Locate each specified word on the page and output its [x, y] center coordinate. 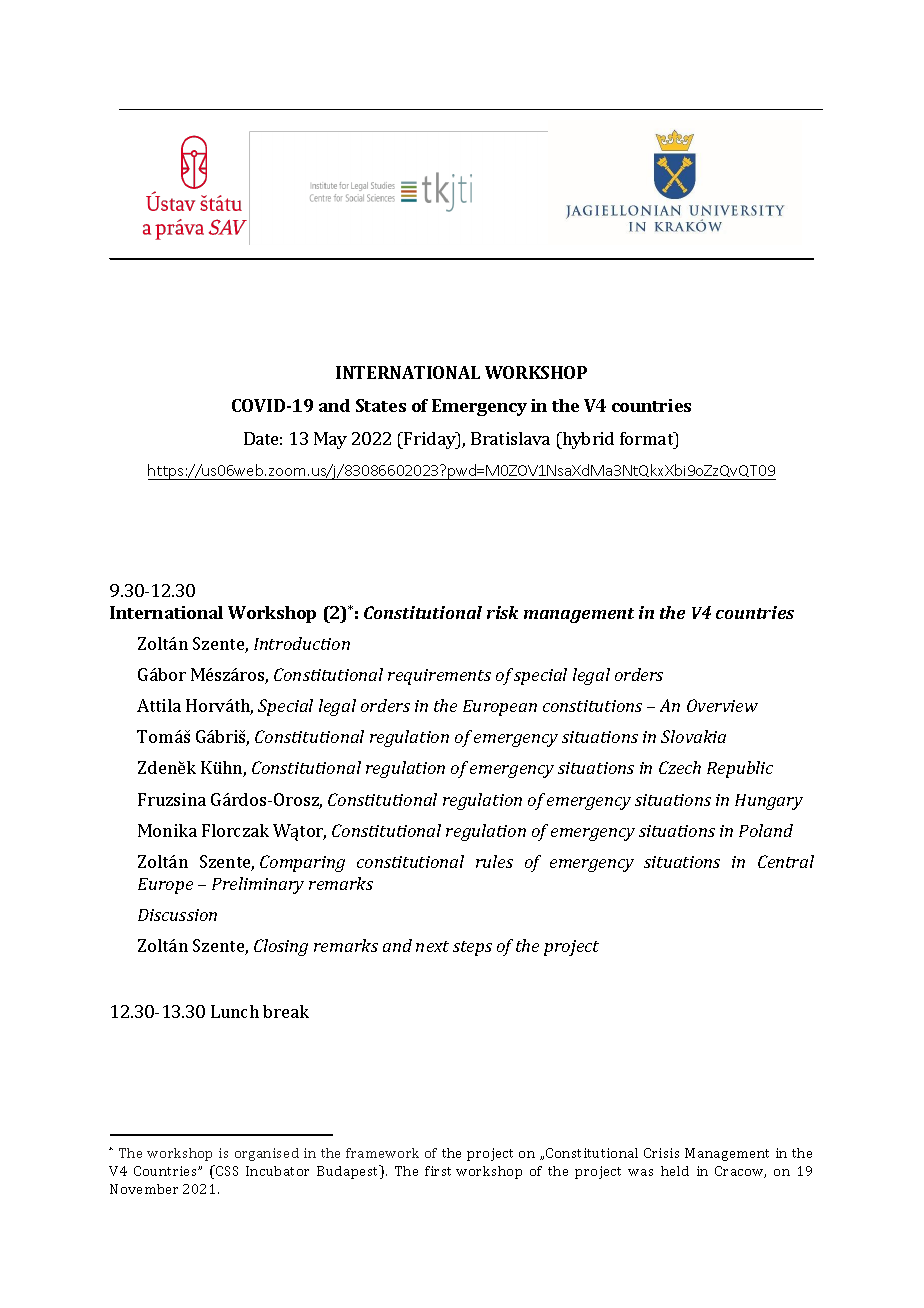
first [438, 1171]
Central [786, 861]
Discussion [177, 915]
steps [472, 948]
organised [267, 1154]
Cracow [740, 1172]
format [648, 438]
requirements [439, 677]
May [330, 440]
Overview [722, 705]
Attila [159, 705]
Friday [430, 440]
